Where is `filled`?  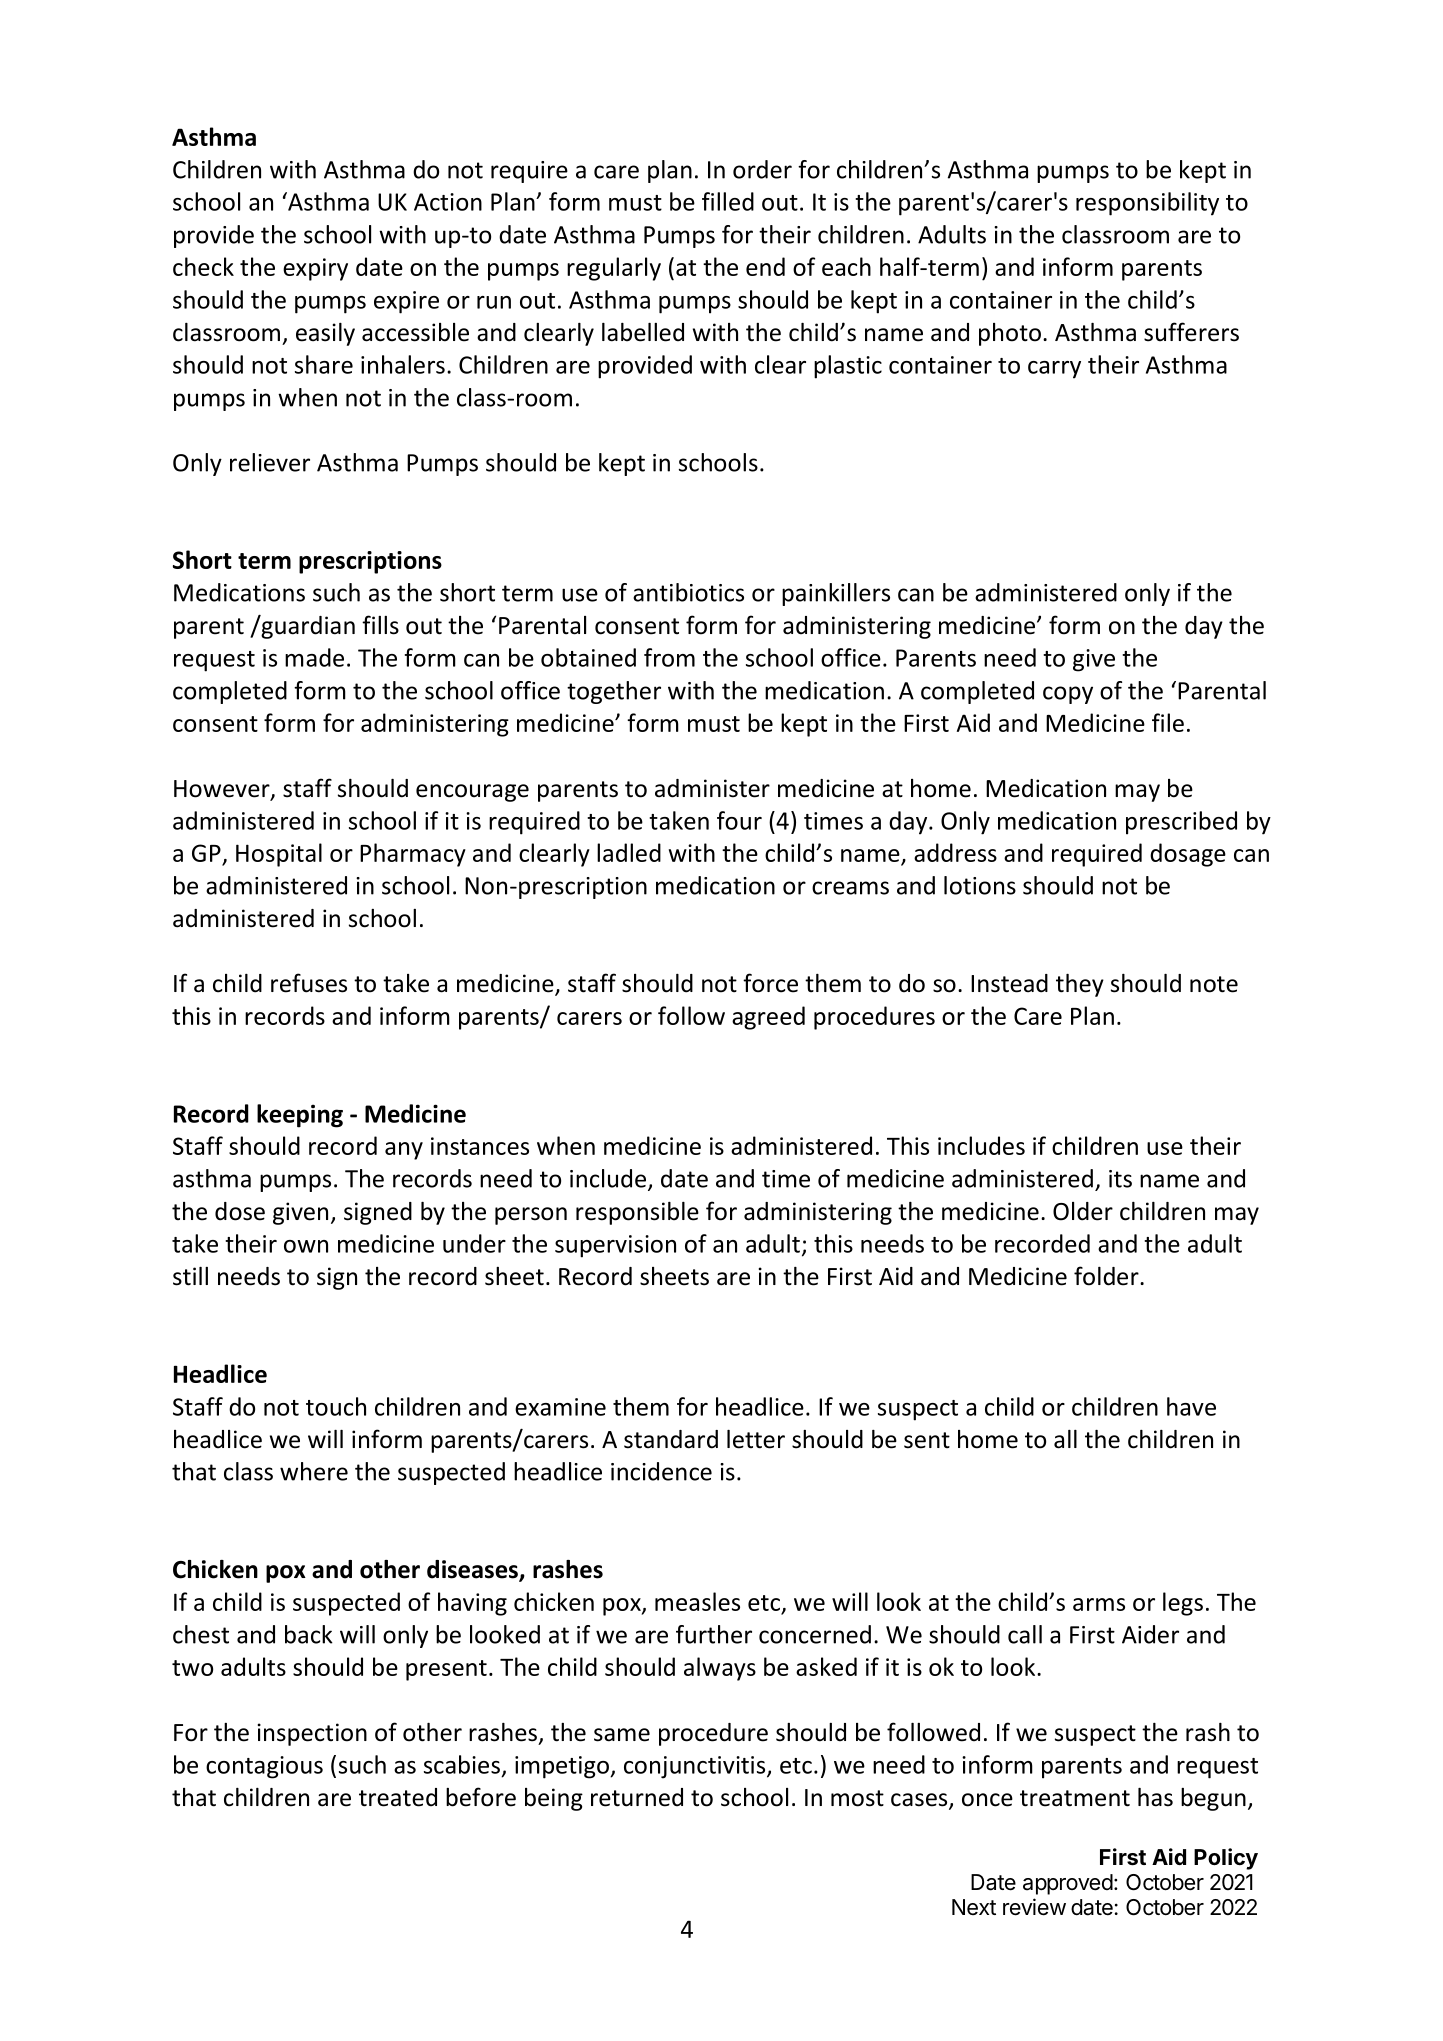
filled is located at coordinates (728, 201).
